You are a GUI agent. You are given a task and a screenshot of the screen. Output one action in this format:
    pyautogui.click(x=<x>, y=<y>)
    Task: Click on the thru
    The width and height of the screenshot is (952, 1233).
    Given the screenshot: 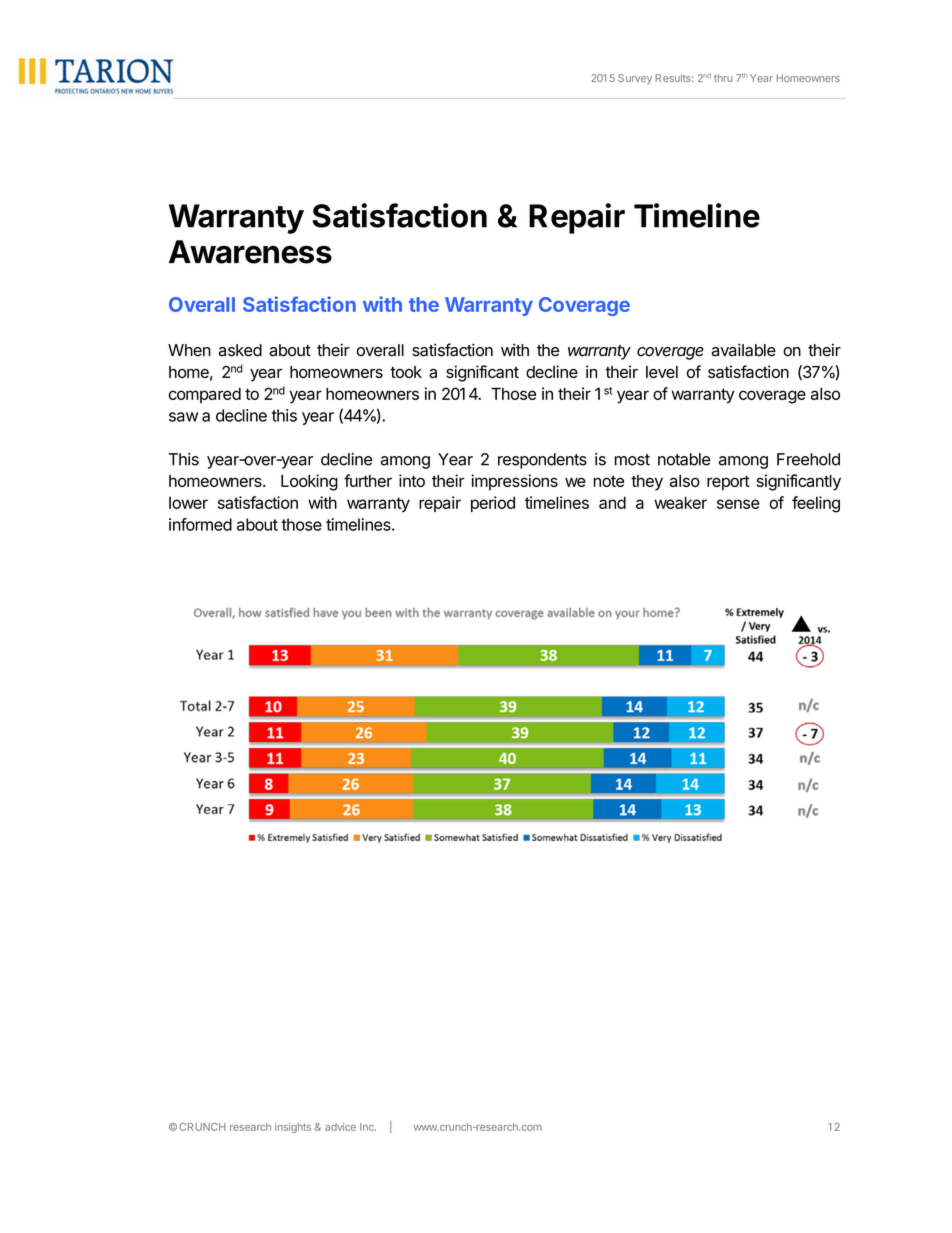 What is the action you would take?
    pyautogui.click(x=723, y=78)
